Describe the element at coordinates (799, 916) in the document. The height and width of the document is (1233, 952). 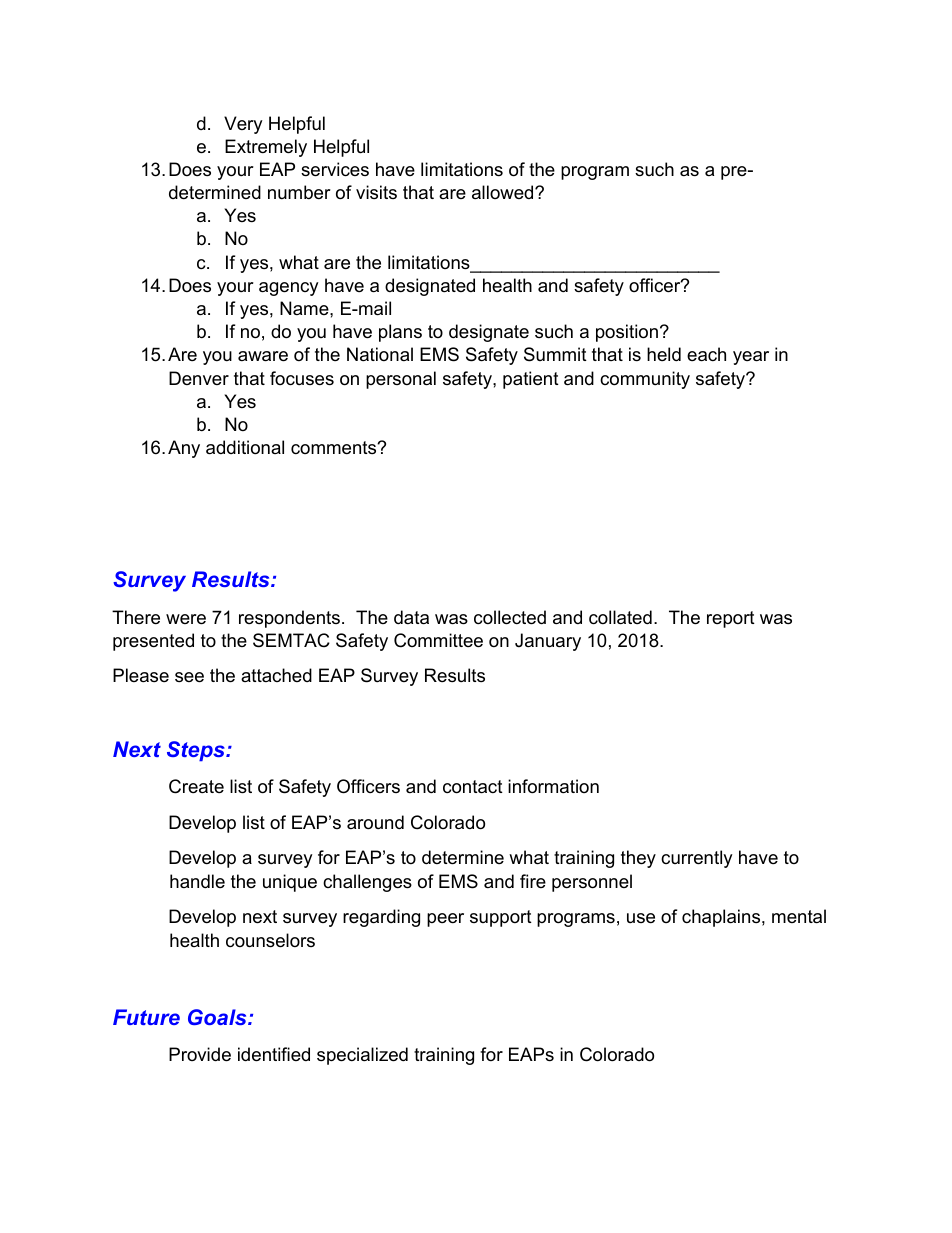
I see `mental` at that location.
